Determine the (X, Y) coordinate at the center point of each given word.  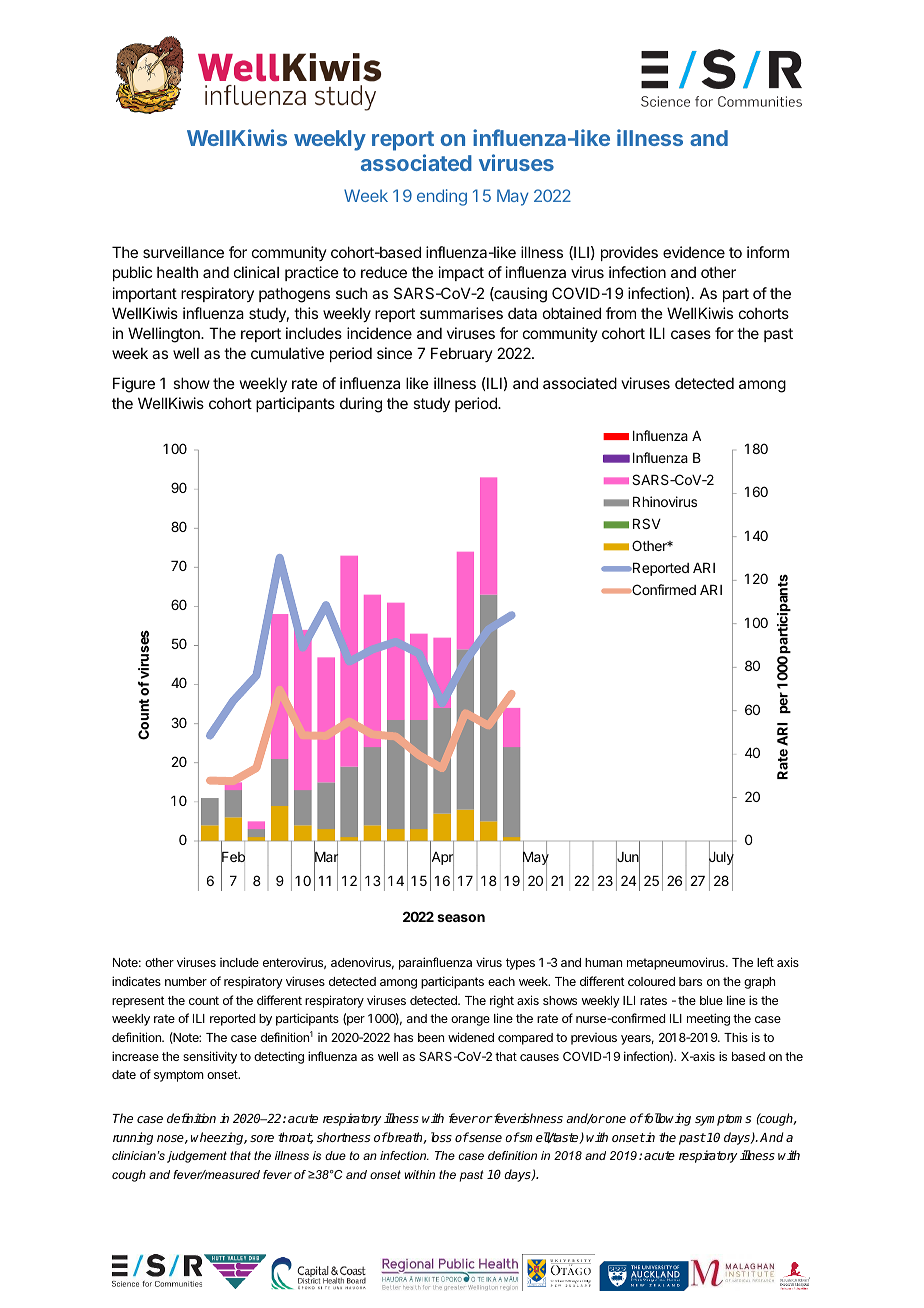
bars (690, 981)
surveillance (183, 252)
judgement (197, 1157)
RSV (647, 523)
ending (442, 197)
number (186, 981)
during (361, 405)
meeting (708, 1019)
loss (441, 1137)
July (721, 858)
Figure (134, 385)
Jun (628, 857)
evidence (694, 252)
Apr (442, 858)
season (461, 918)
